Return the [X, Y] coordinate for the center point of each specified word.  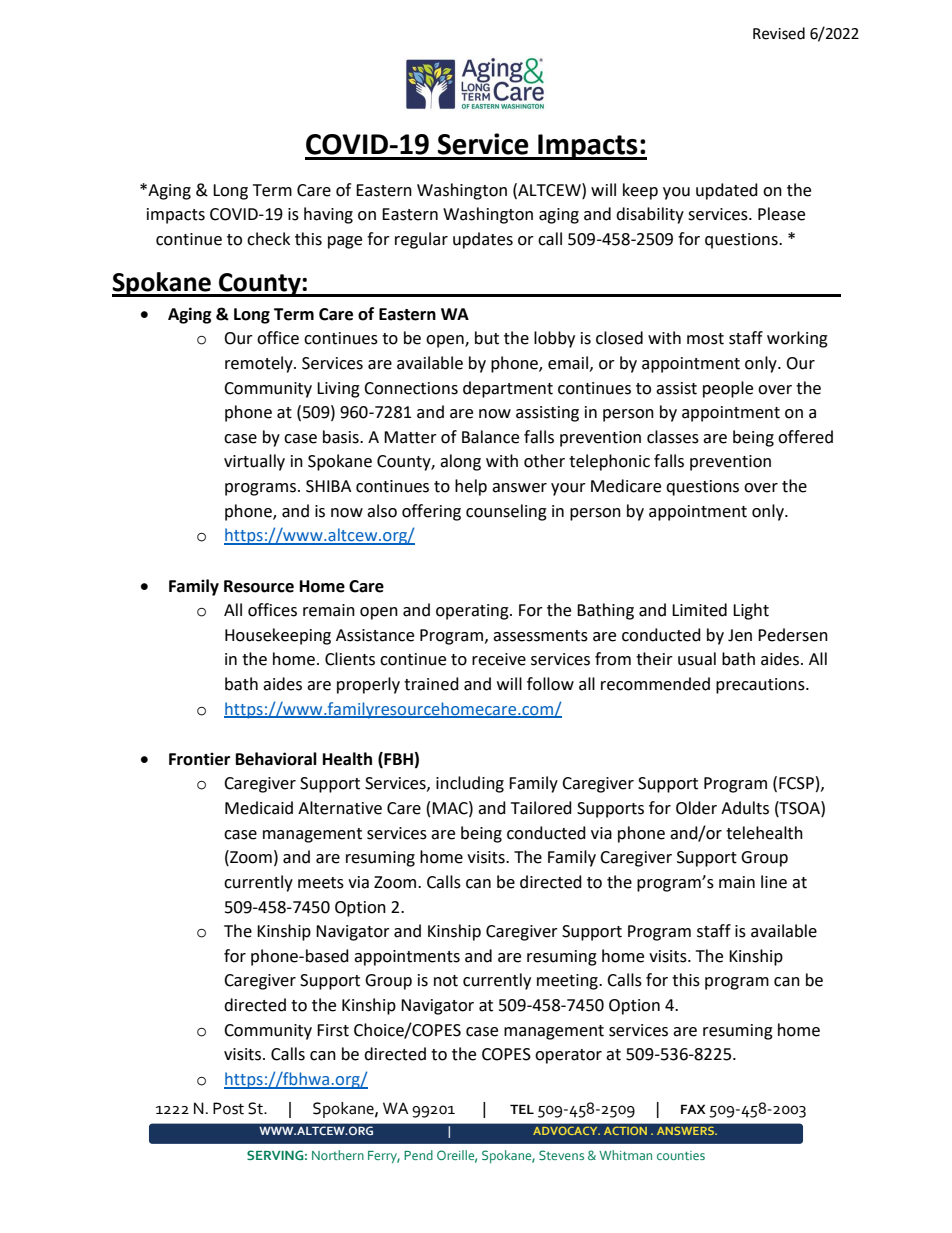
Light [751, 611]
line [774, 882]
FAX [693, 1109]
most [705, 339]
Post [228, 1108]
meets [321, 883]
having [328, 215]
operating [473, 612]
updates [483, 240]
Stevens [561, 1155]
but [487, 338]
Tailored [541, 808]
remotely [260, 364]
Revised [779, 33]
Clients [350, 659]
